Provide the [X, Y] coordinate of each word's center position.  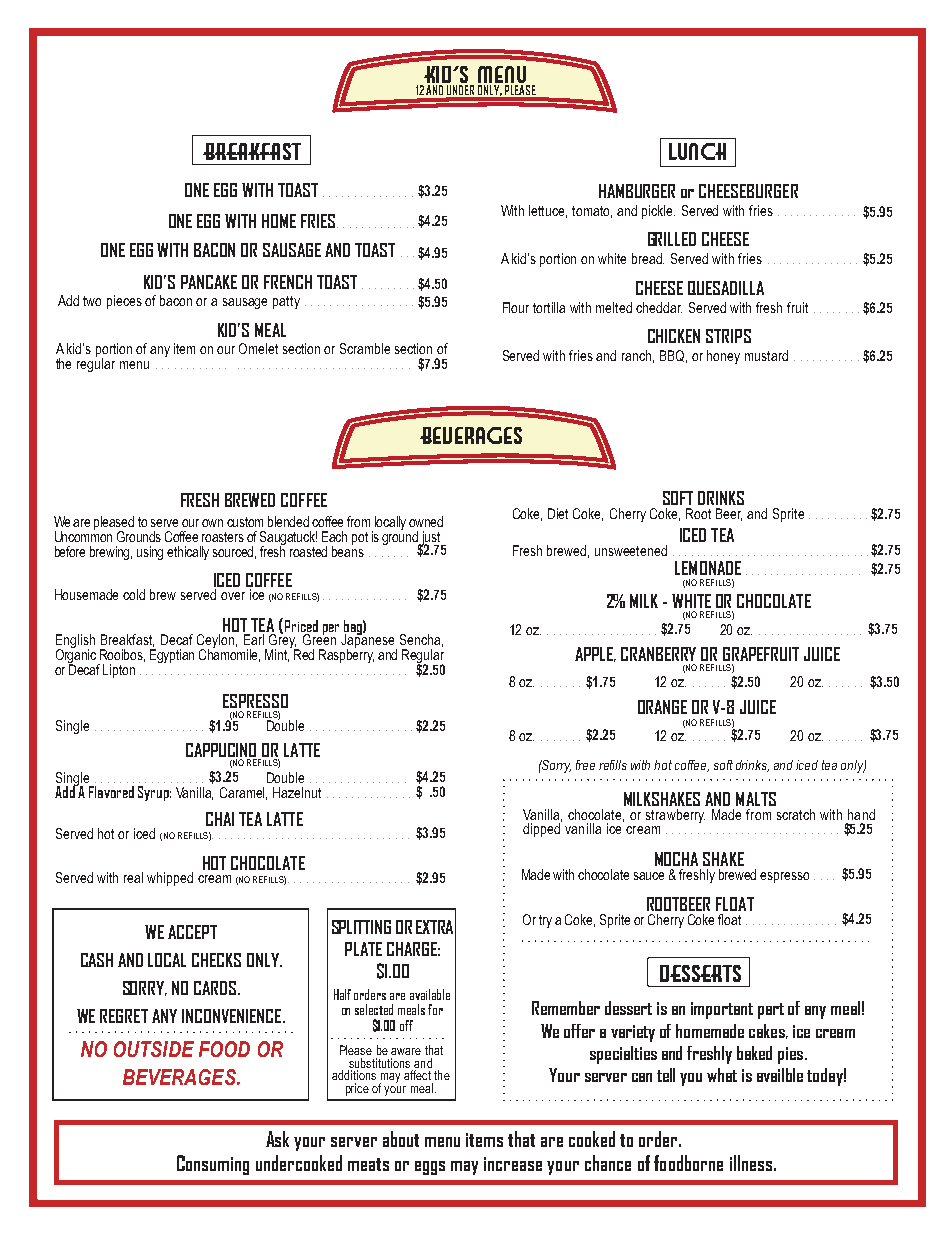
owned [426, 521]
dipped [542, 829]
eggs [430, 1168]
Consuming [213, 1165]
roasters [223, 537]
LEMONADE [708, 568]
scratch [796, 814]
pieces [124, 302]
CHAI [220, 819]
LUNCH [697, 151]
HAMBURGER [637, 191]
